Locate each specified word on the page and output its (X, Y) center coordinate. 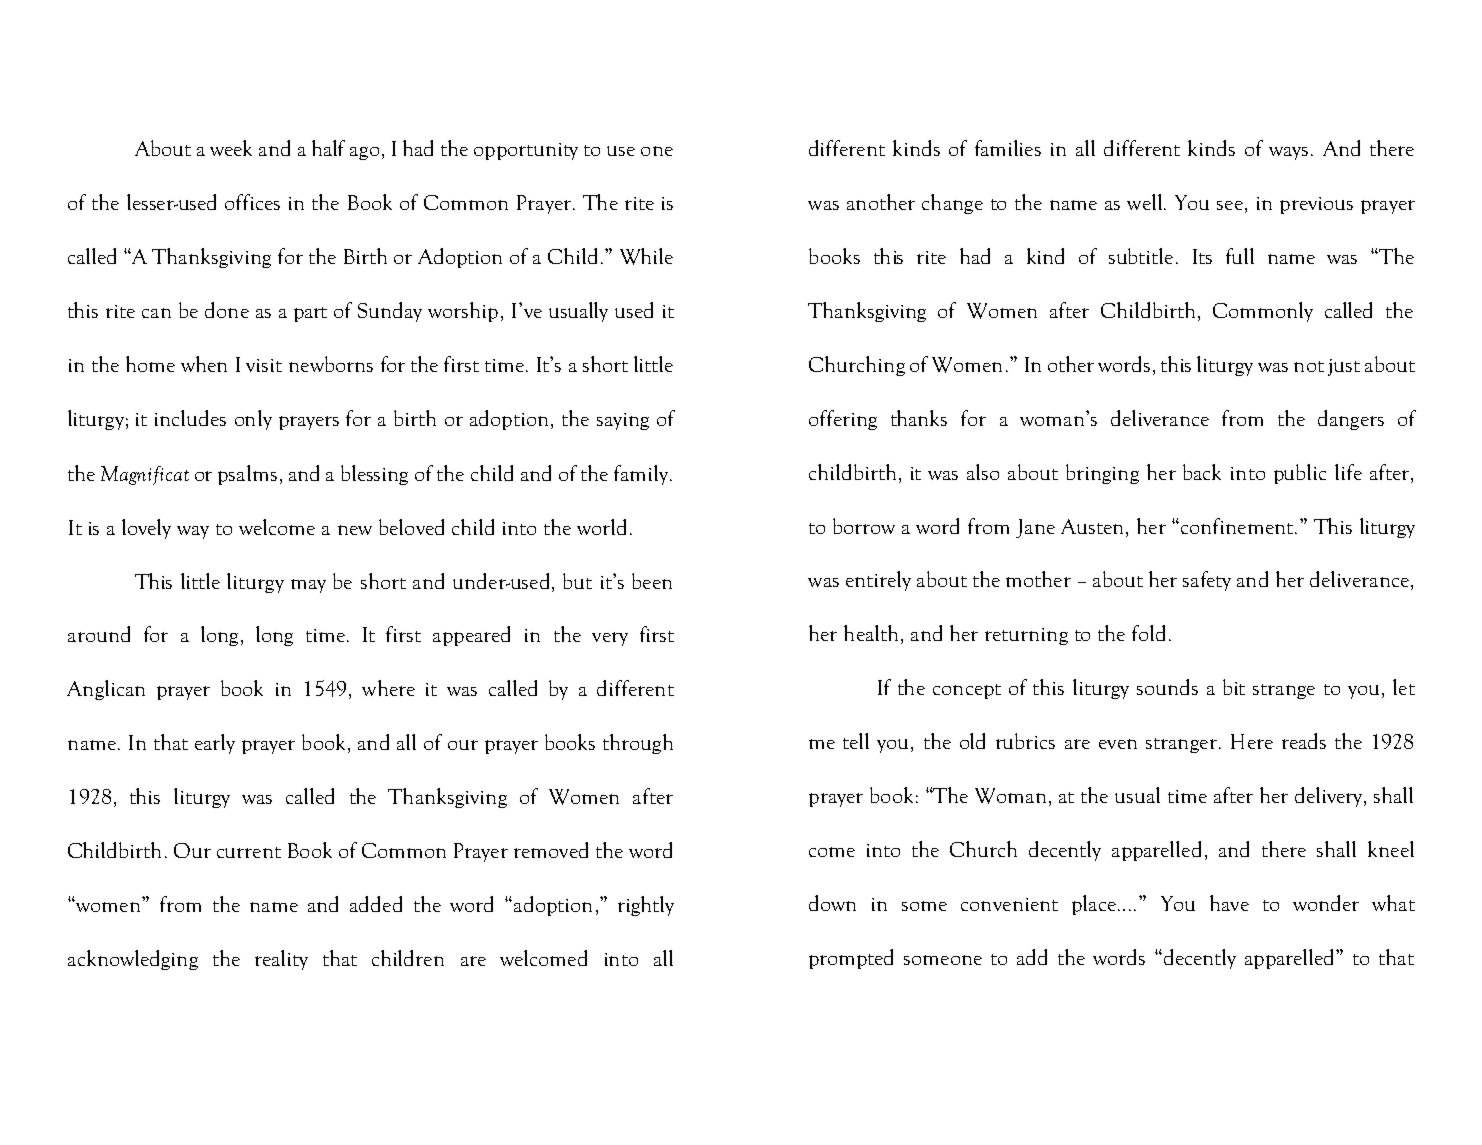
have (1229, 903)
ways (1288, 153)
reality (281, 960)
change (952, 204)
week (231, 148)
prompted (851, 959)
